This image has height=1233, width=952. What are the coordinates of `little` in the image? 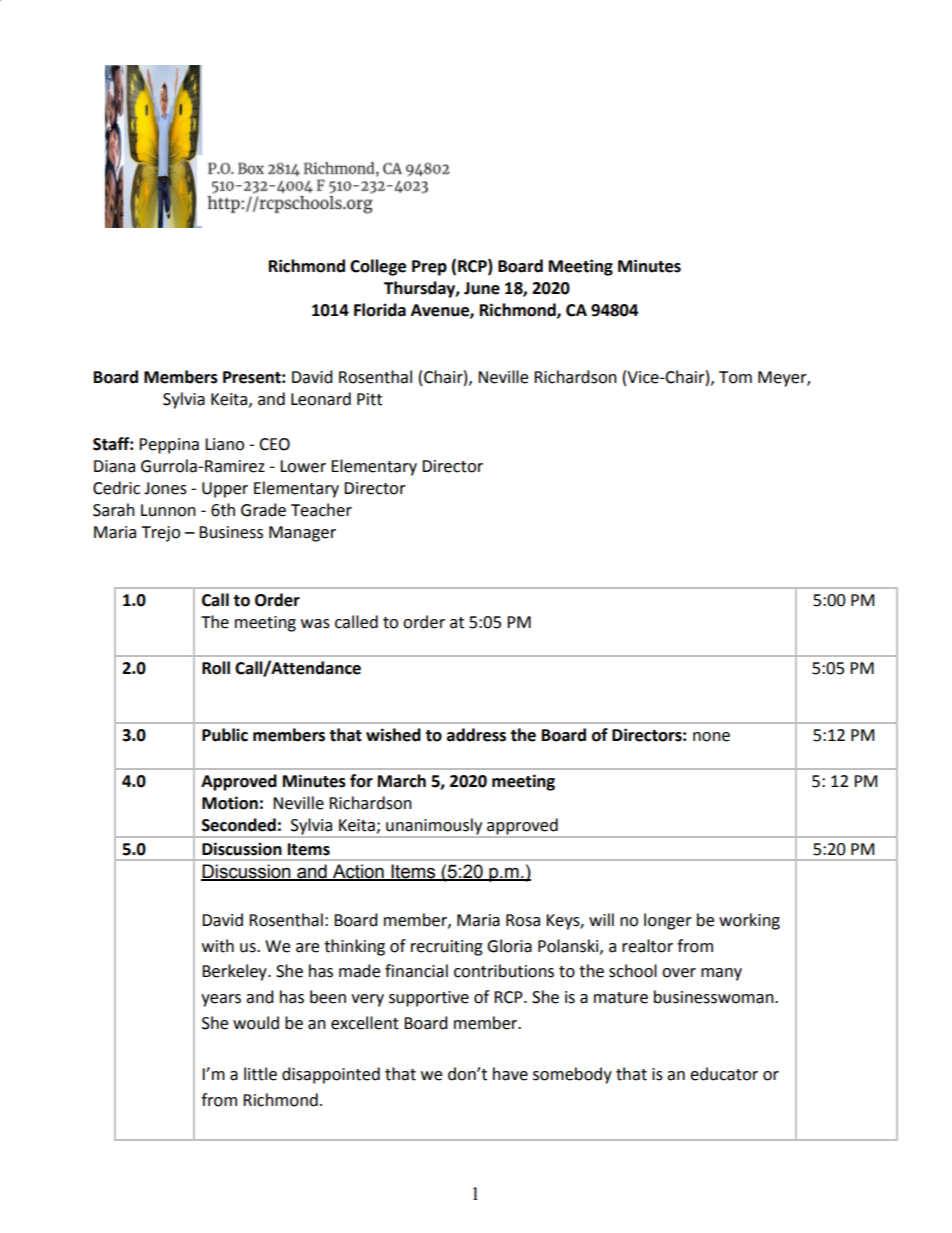 It's located at (260, 1074).
